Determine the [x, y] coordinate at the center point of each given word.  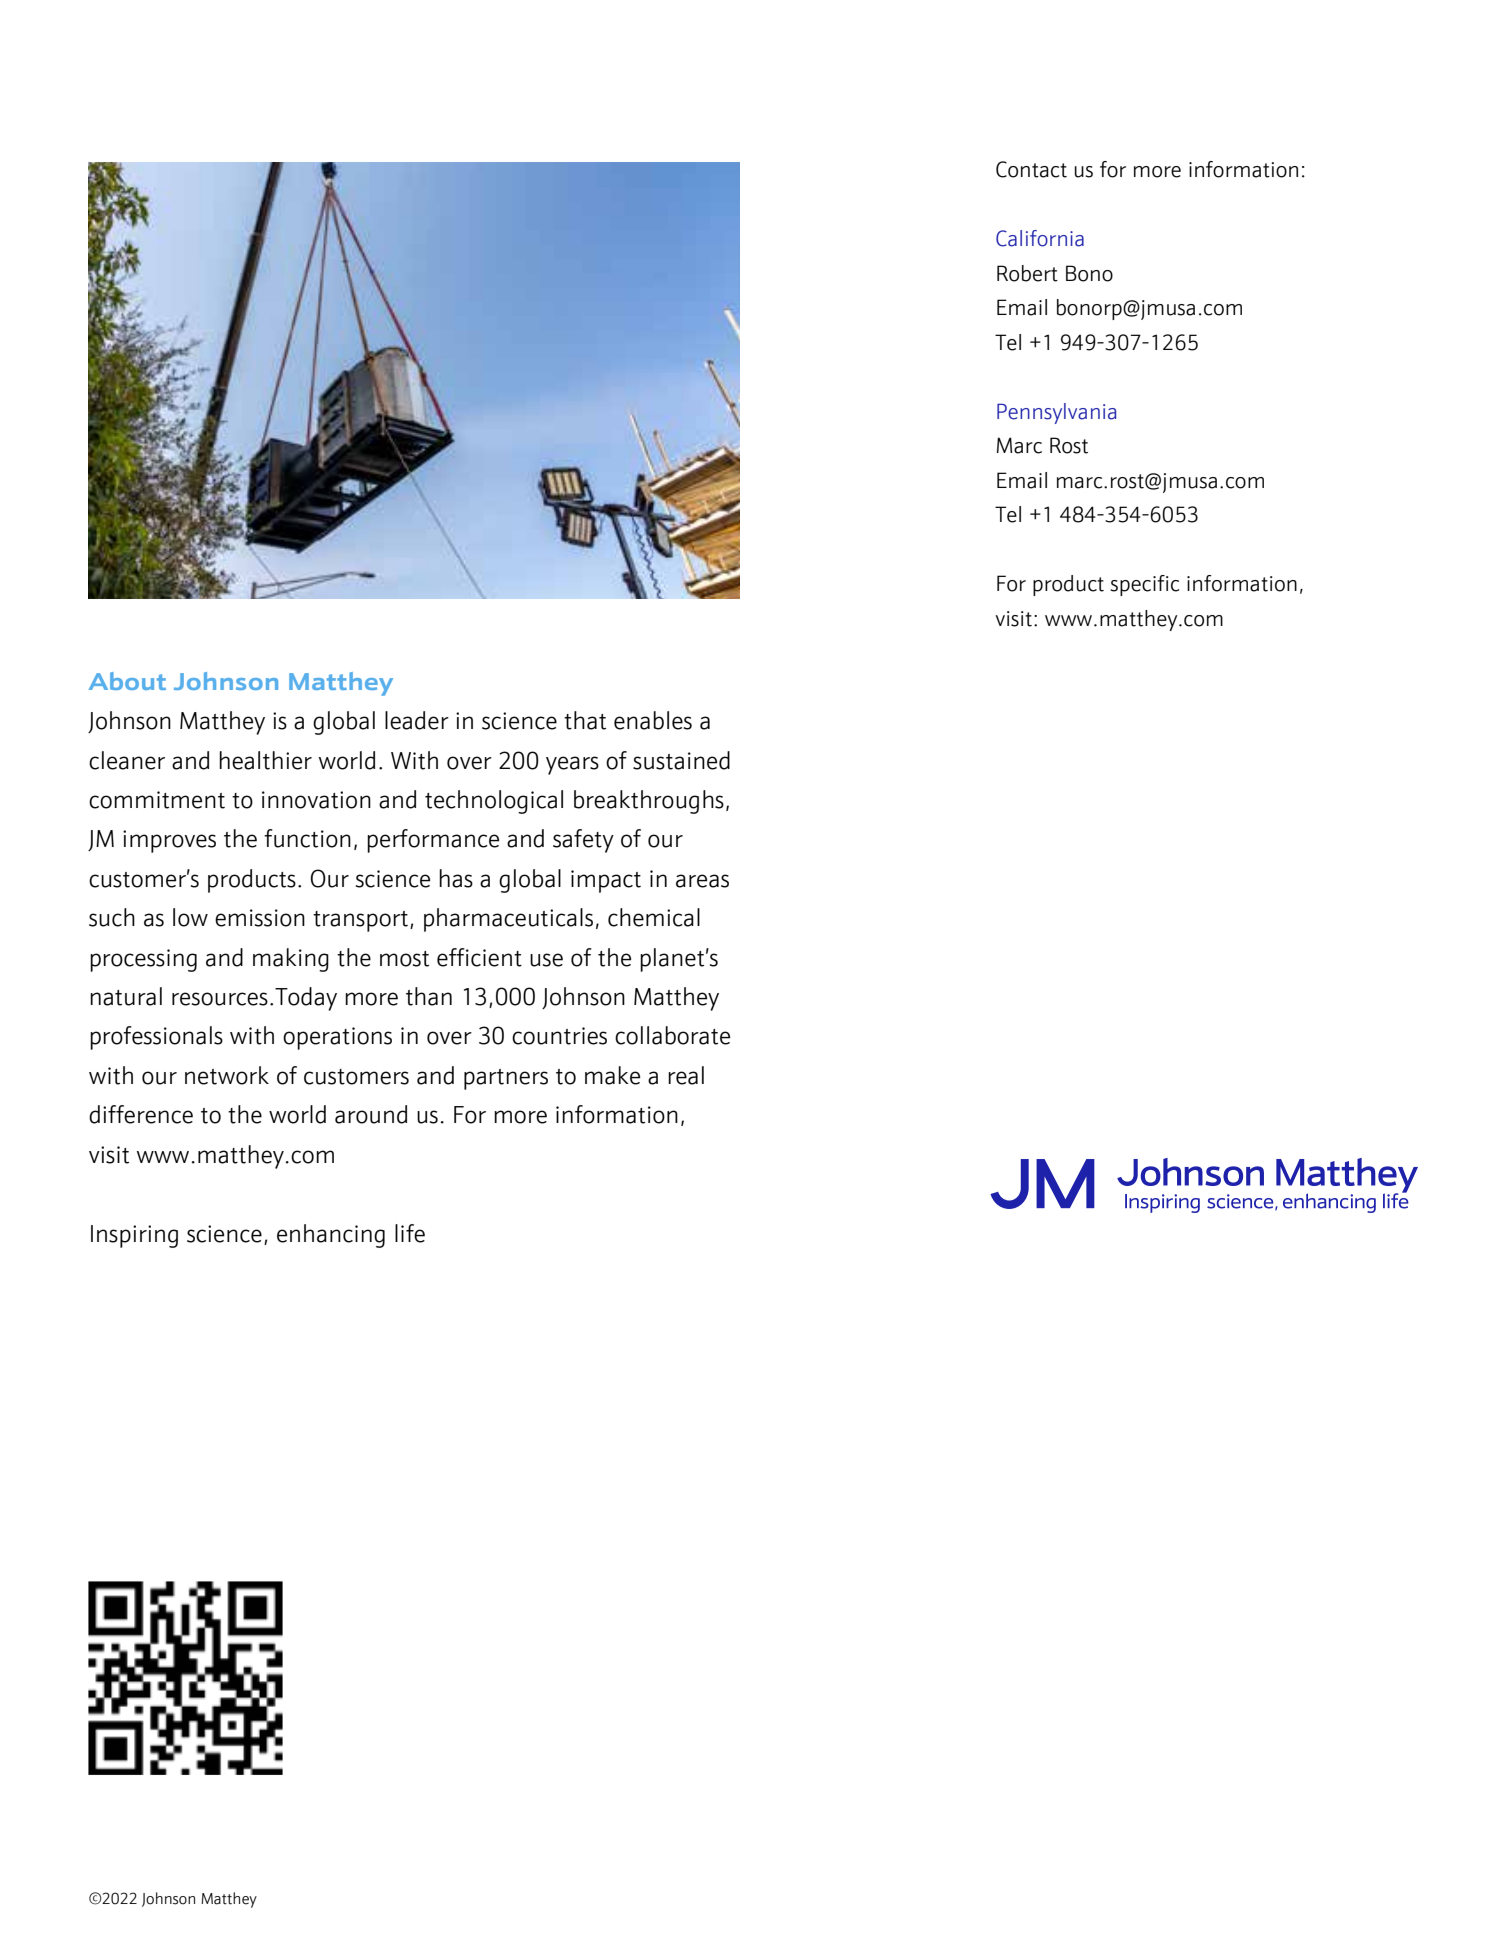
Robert [1027, 273]
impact [606, 881]
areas [702, 881]
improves [169, 841]
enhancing [331, 1236]
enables [653, 720]
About [127, 681]
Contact [1031, 169]
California [1040, 238]
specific [1144, 585]
